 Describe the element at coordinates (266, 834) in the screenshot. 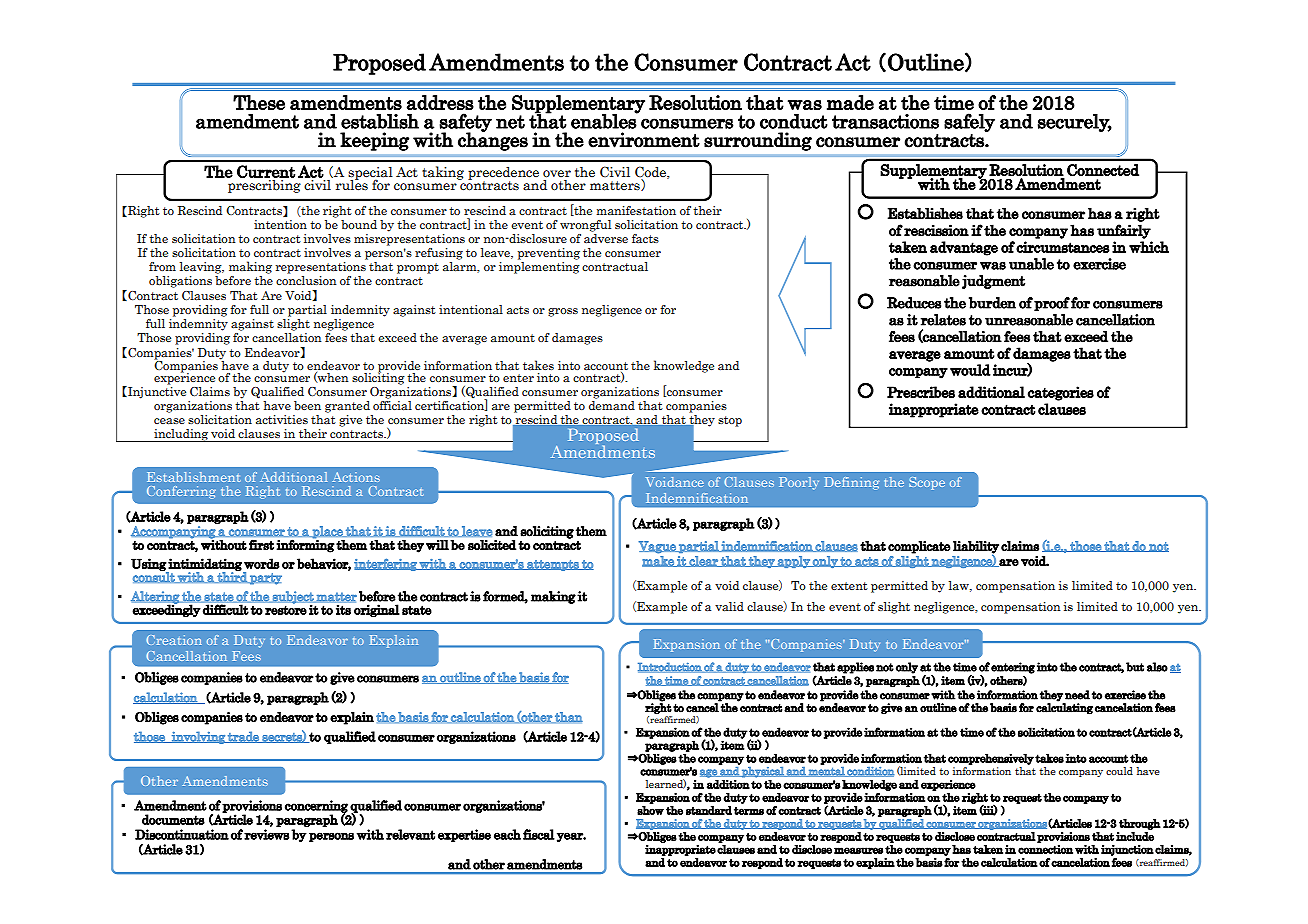

I see `reviews` at that location.
